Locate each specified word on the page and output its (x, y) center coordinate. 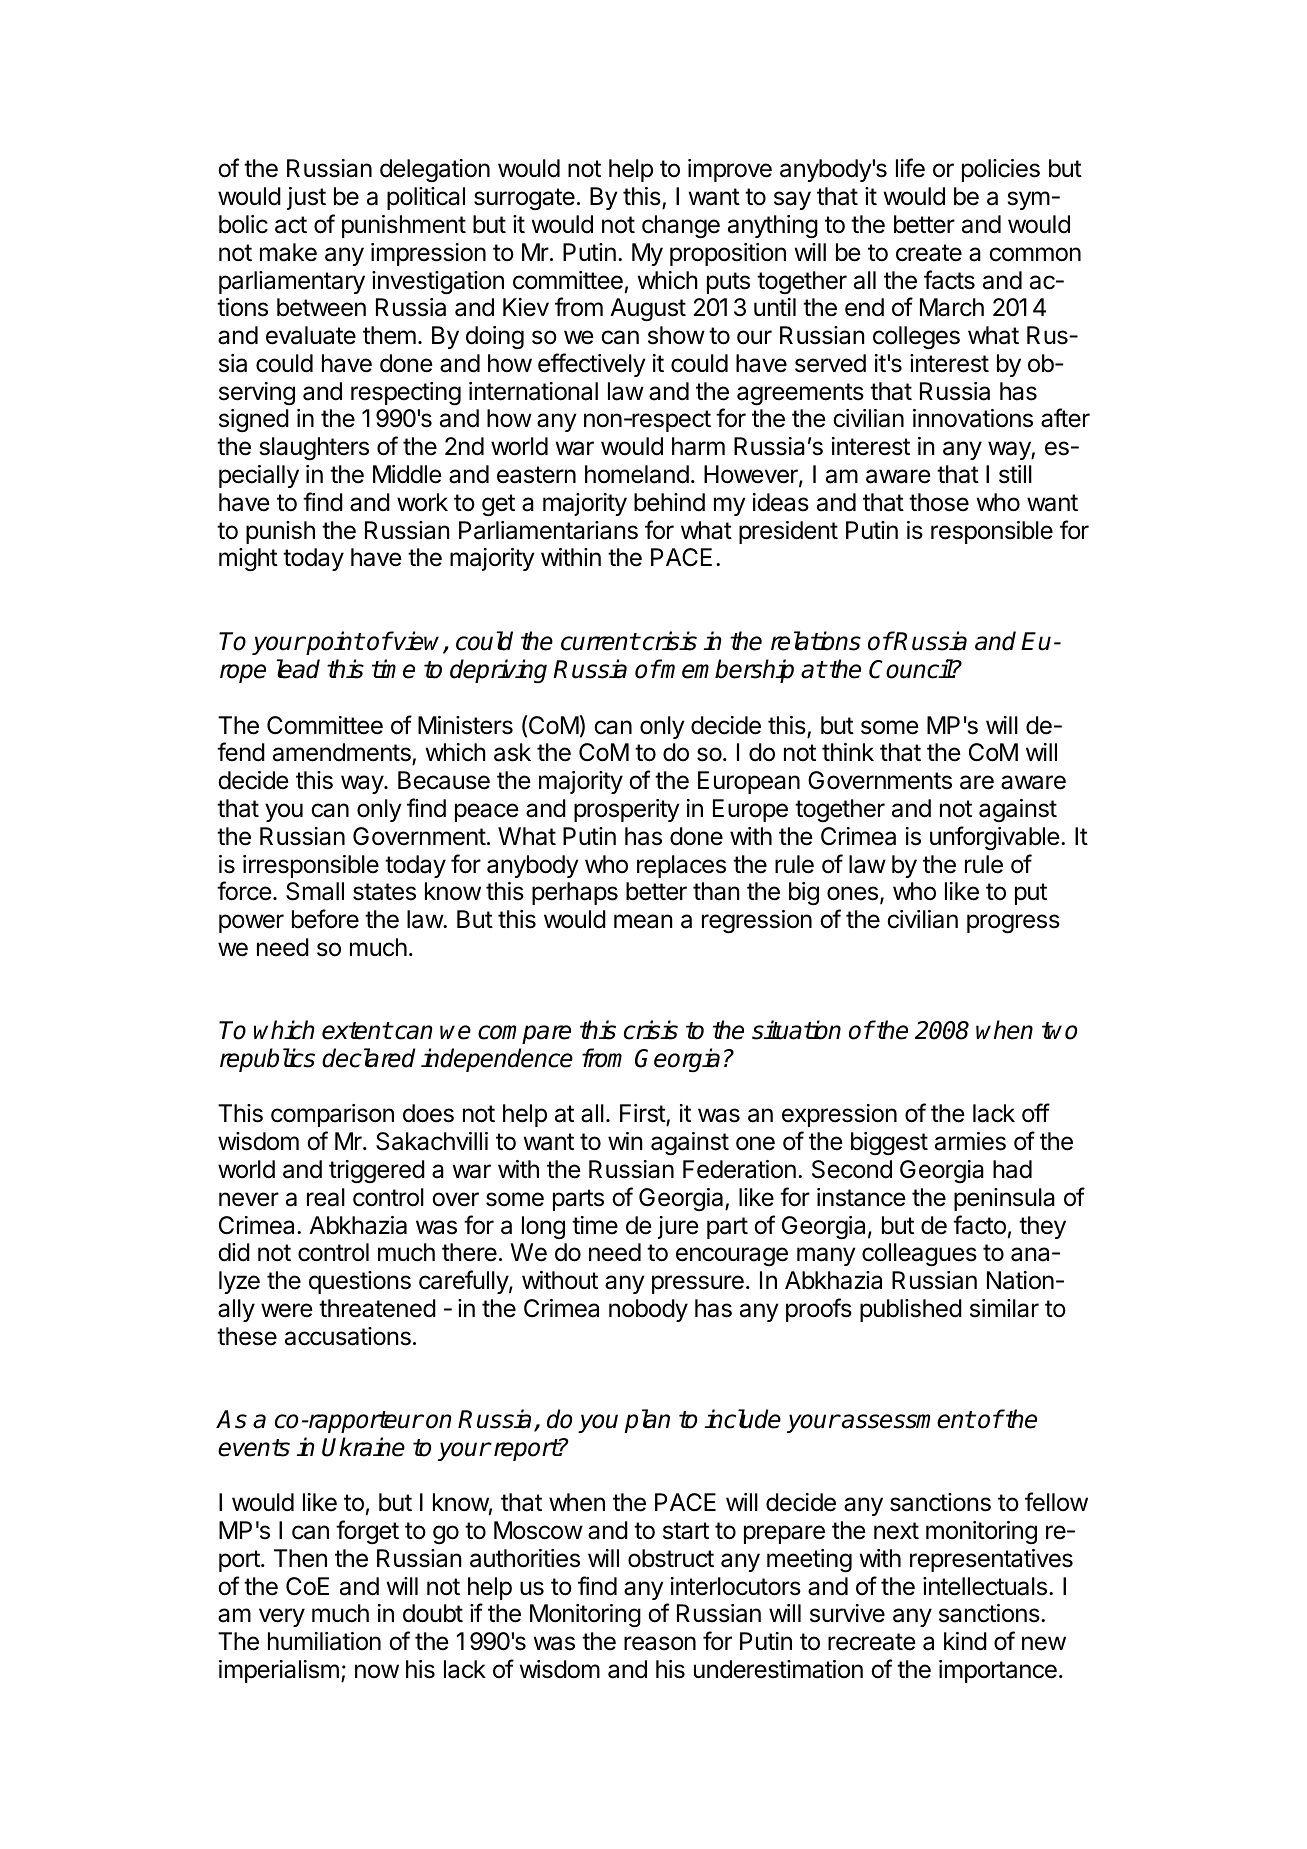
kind (965, 1641)
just (306, 198)
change (681, 227)
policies (1001, 170)
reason (660, 1643)
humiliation (324, 1641)
